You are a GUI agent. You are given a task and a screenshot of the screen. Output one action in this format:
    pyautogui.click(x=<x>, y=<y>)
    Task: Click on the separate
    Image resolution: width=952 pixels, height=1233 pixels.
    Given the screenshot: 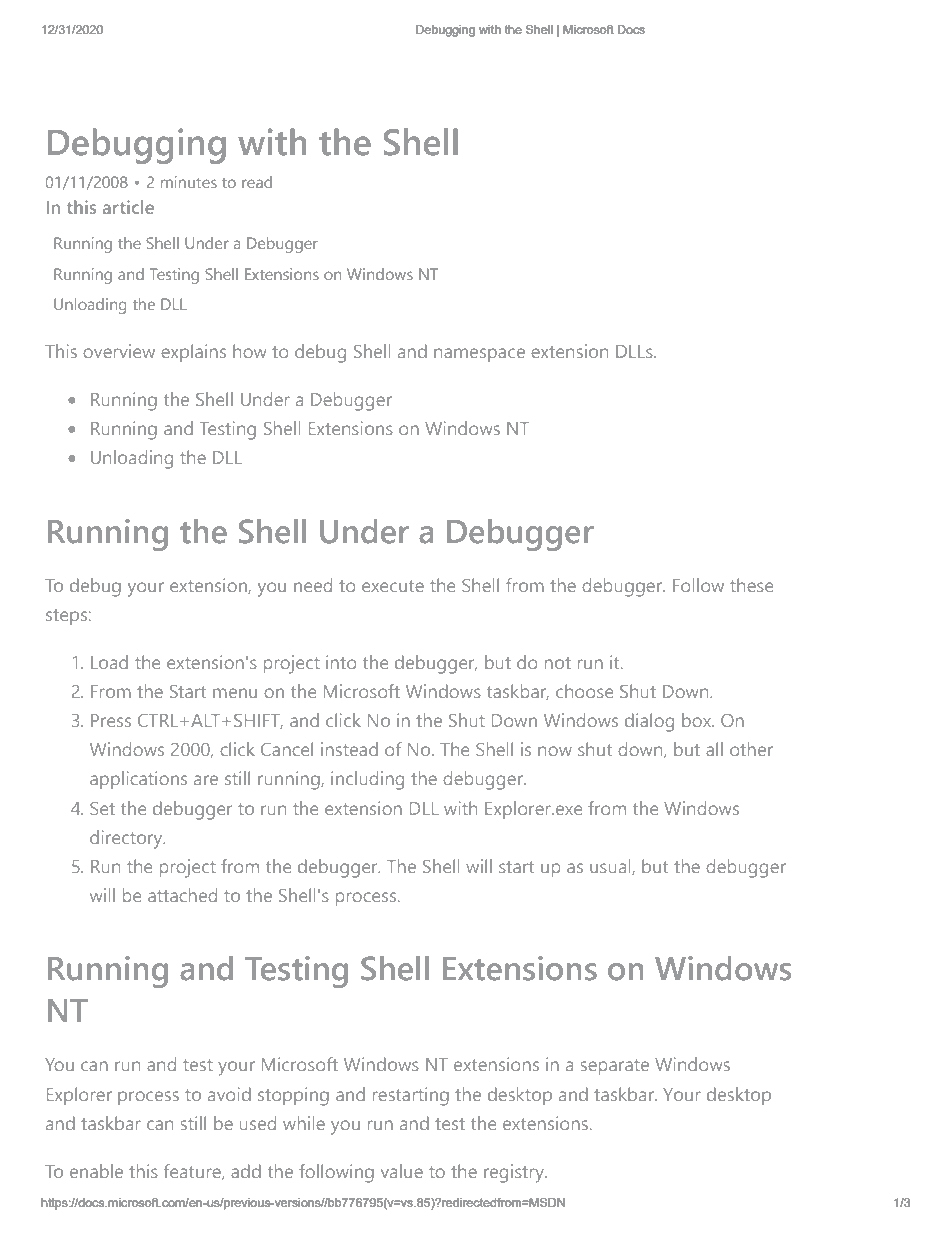 What is the action you would take?
    pyautogui.click(x=615, y=1067)
